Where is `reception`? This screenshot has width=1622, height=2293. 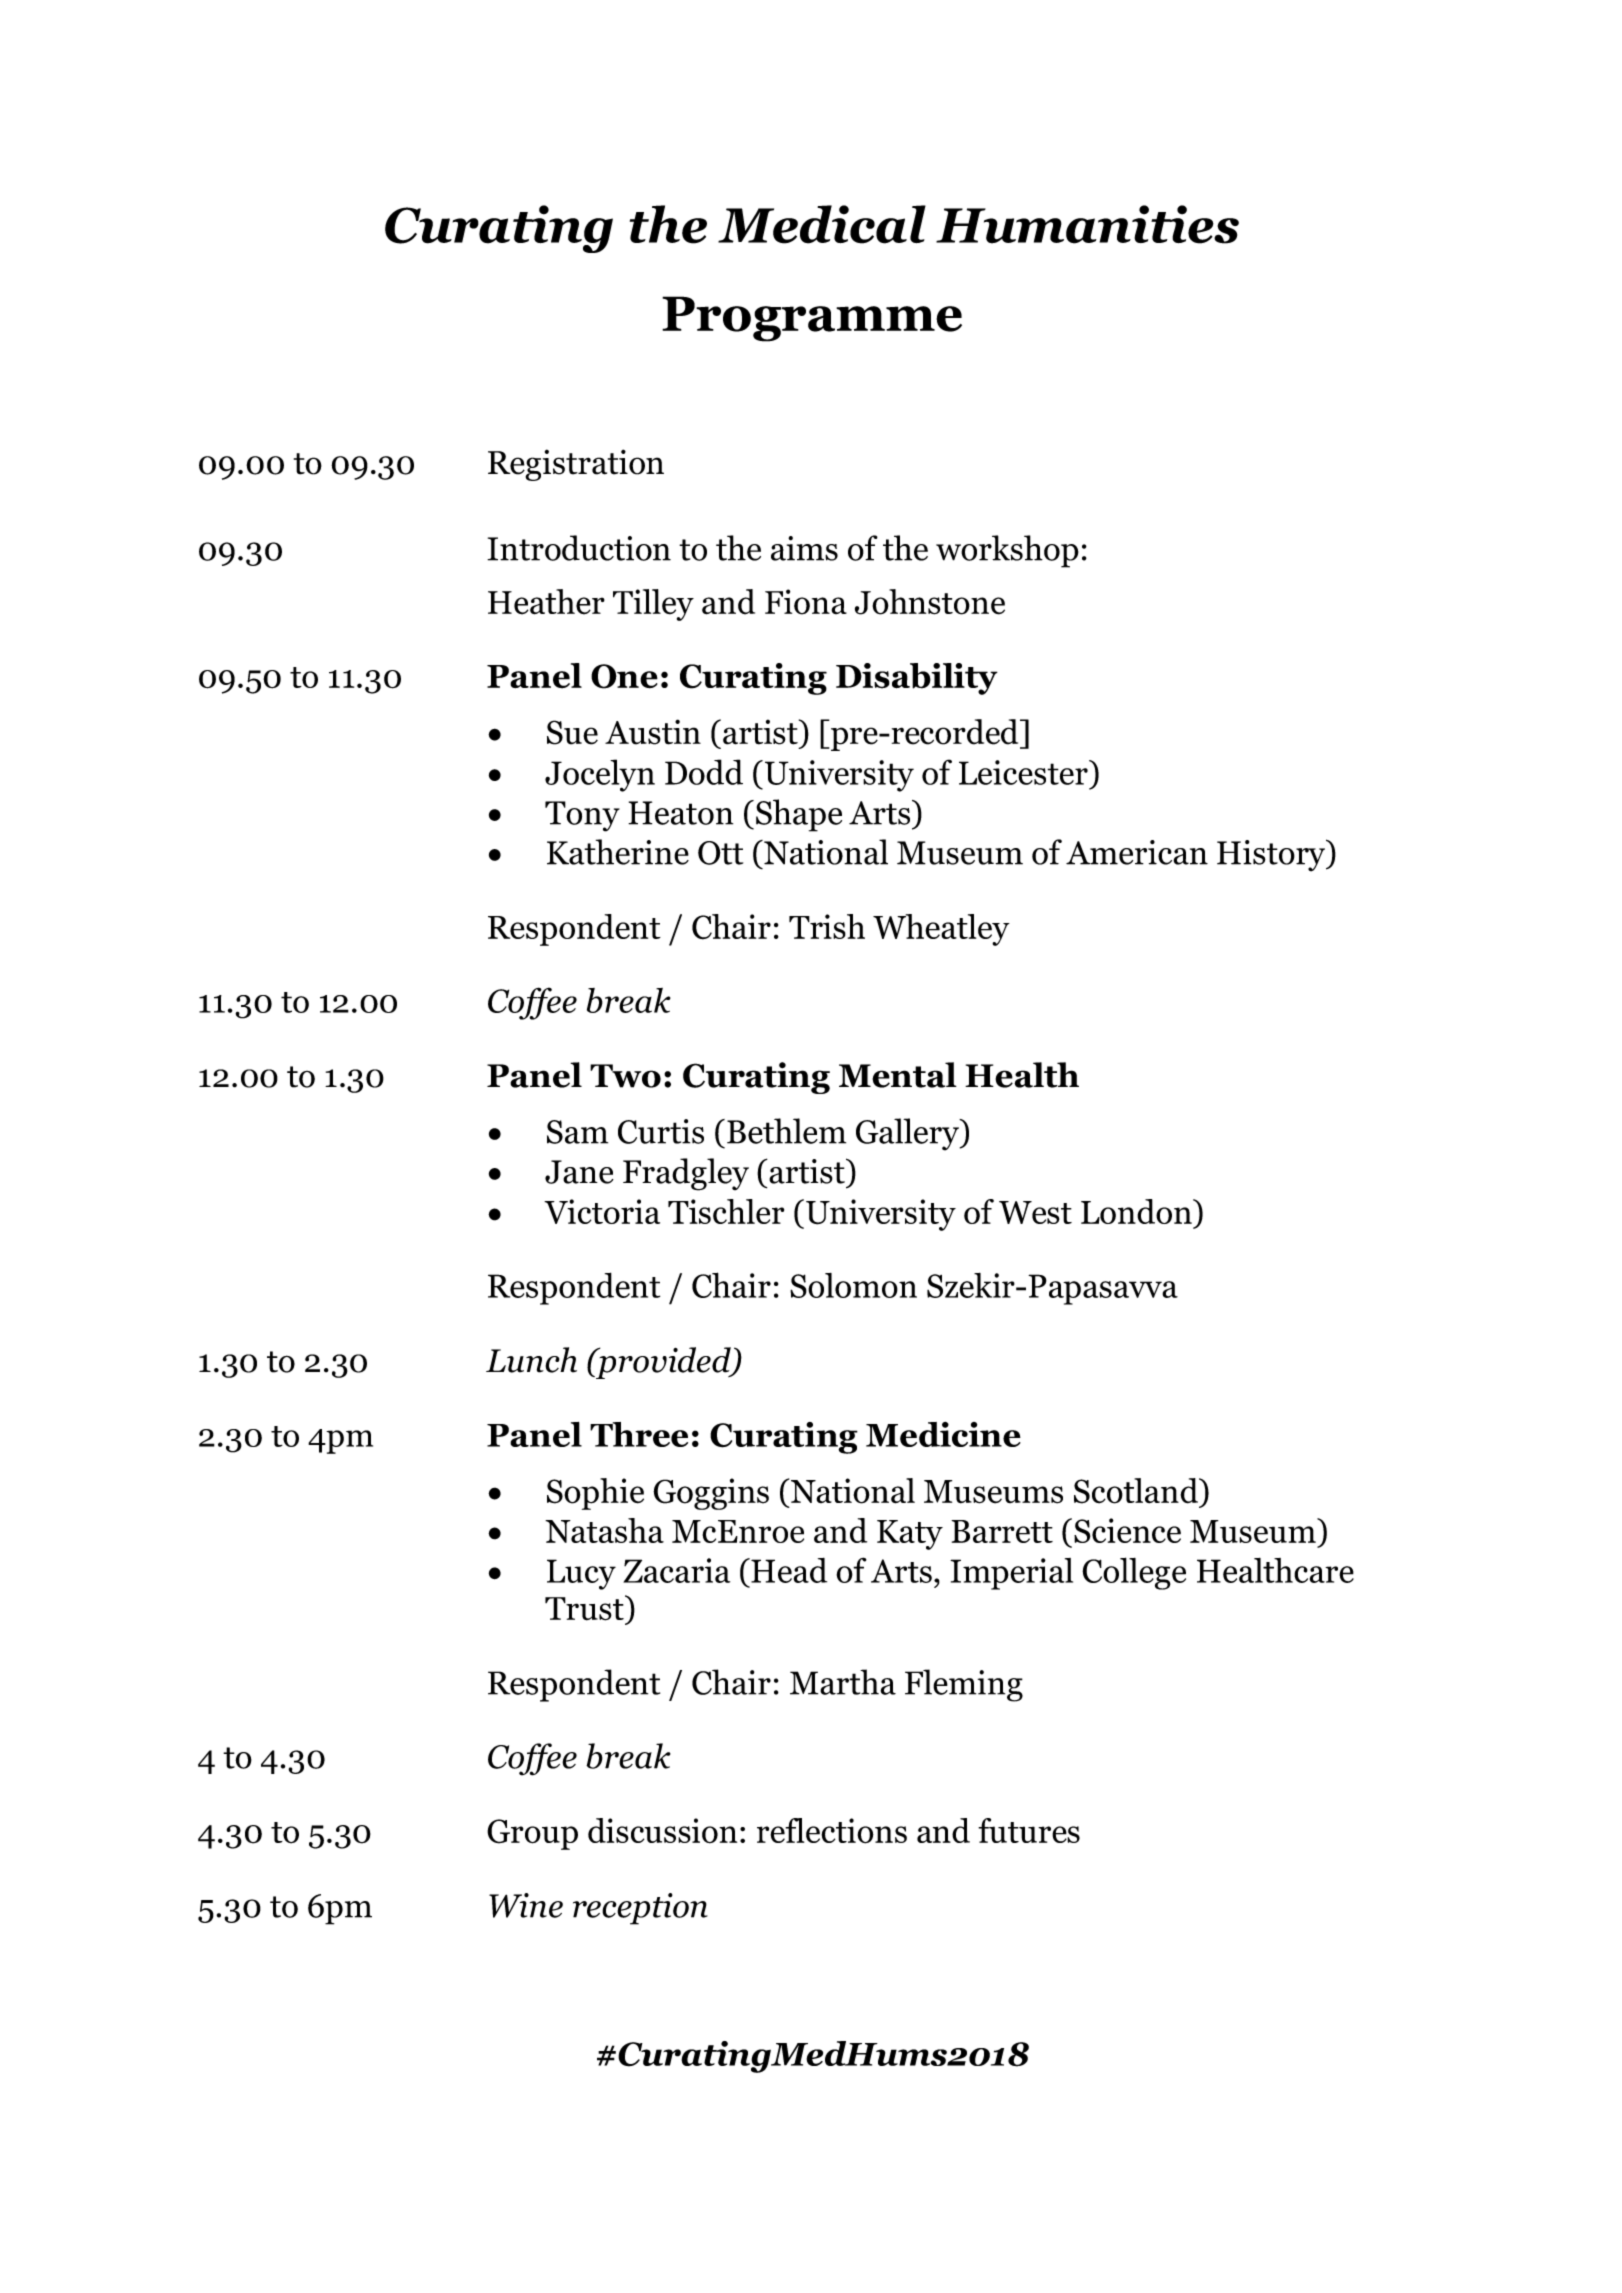
reception is located at coordinates (640, 1909).
